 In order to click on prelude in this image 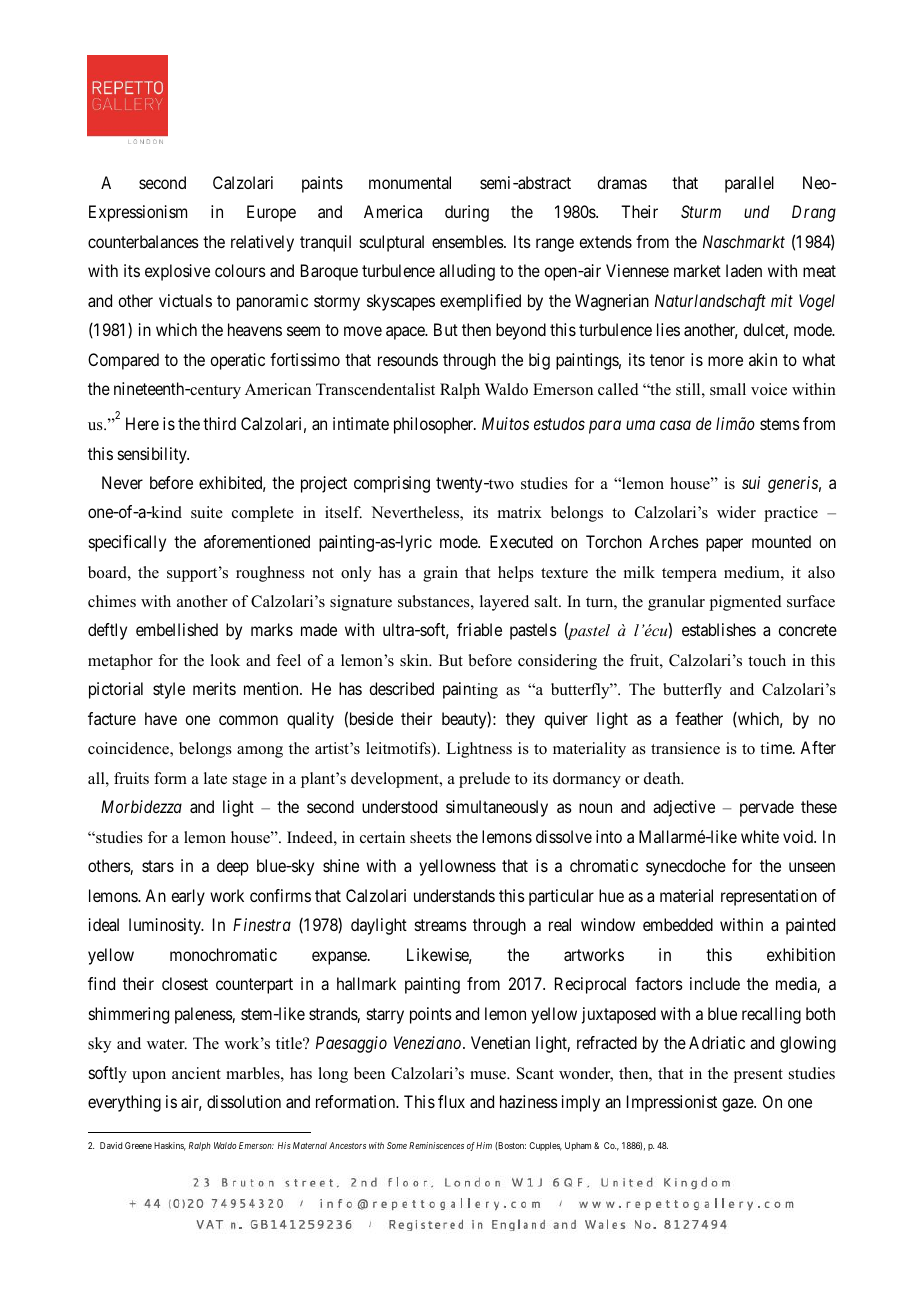, I will do `click(484, 780)`.
